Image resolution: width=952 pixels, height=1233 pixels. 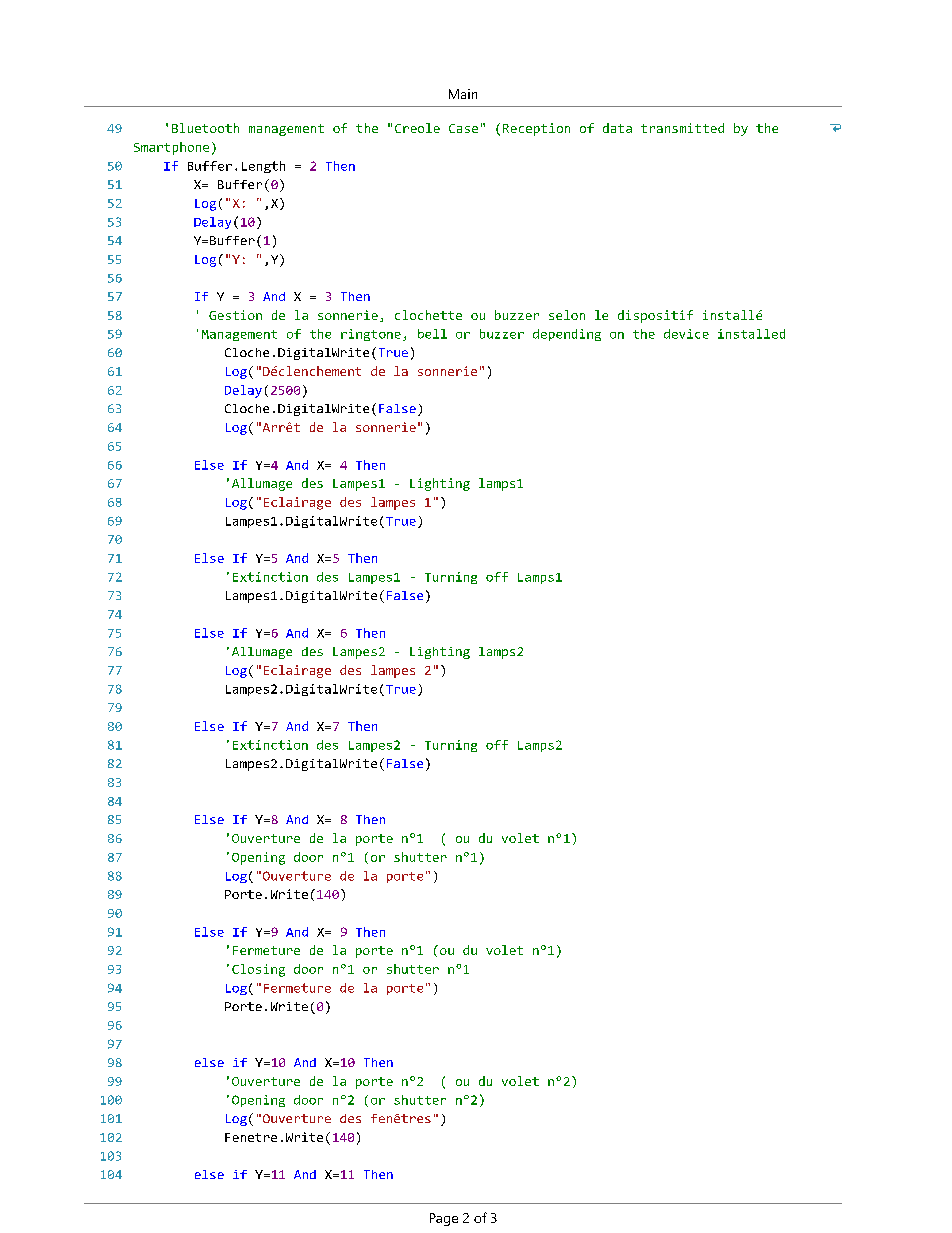 What do you see at coordinates (567, 335) in the screenshot?
I see `depending` at bounding box center [567, 335].
